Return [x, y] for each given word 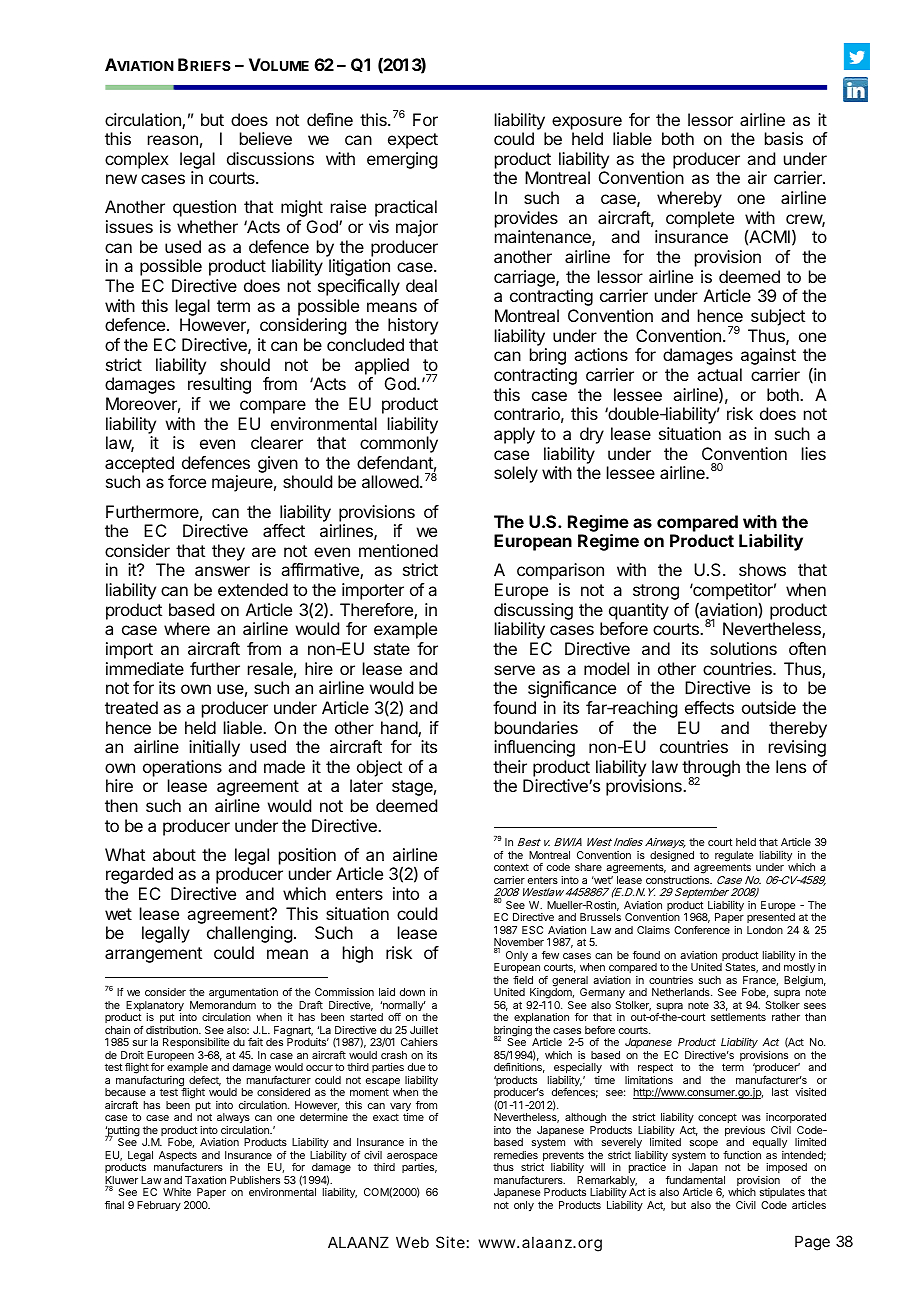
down [412, 992]
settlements [738, 1017]
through [711, 770]
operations [182, 768]
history [413, 326]
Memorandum [223, 1005]
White [177, 1192]
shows [762, 569]
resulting [219, 385]
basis [784, 138]
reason [173, 140]
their [510, 766]
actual [719, 374]
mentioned [398, 550]
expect [413, 141]
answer [222, 571]
